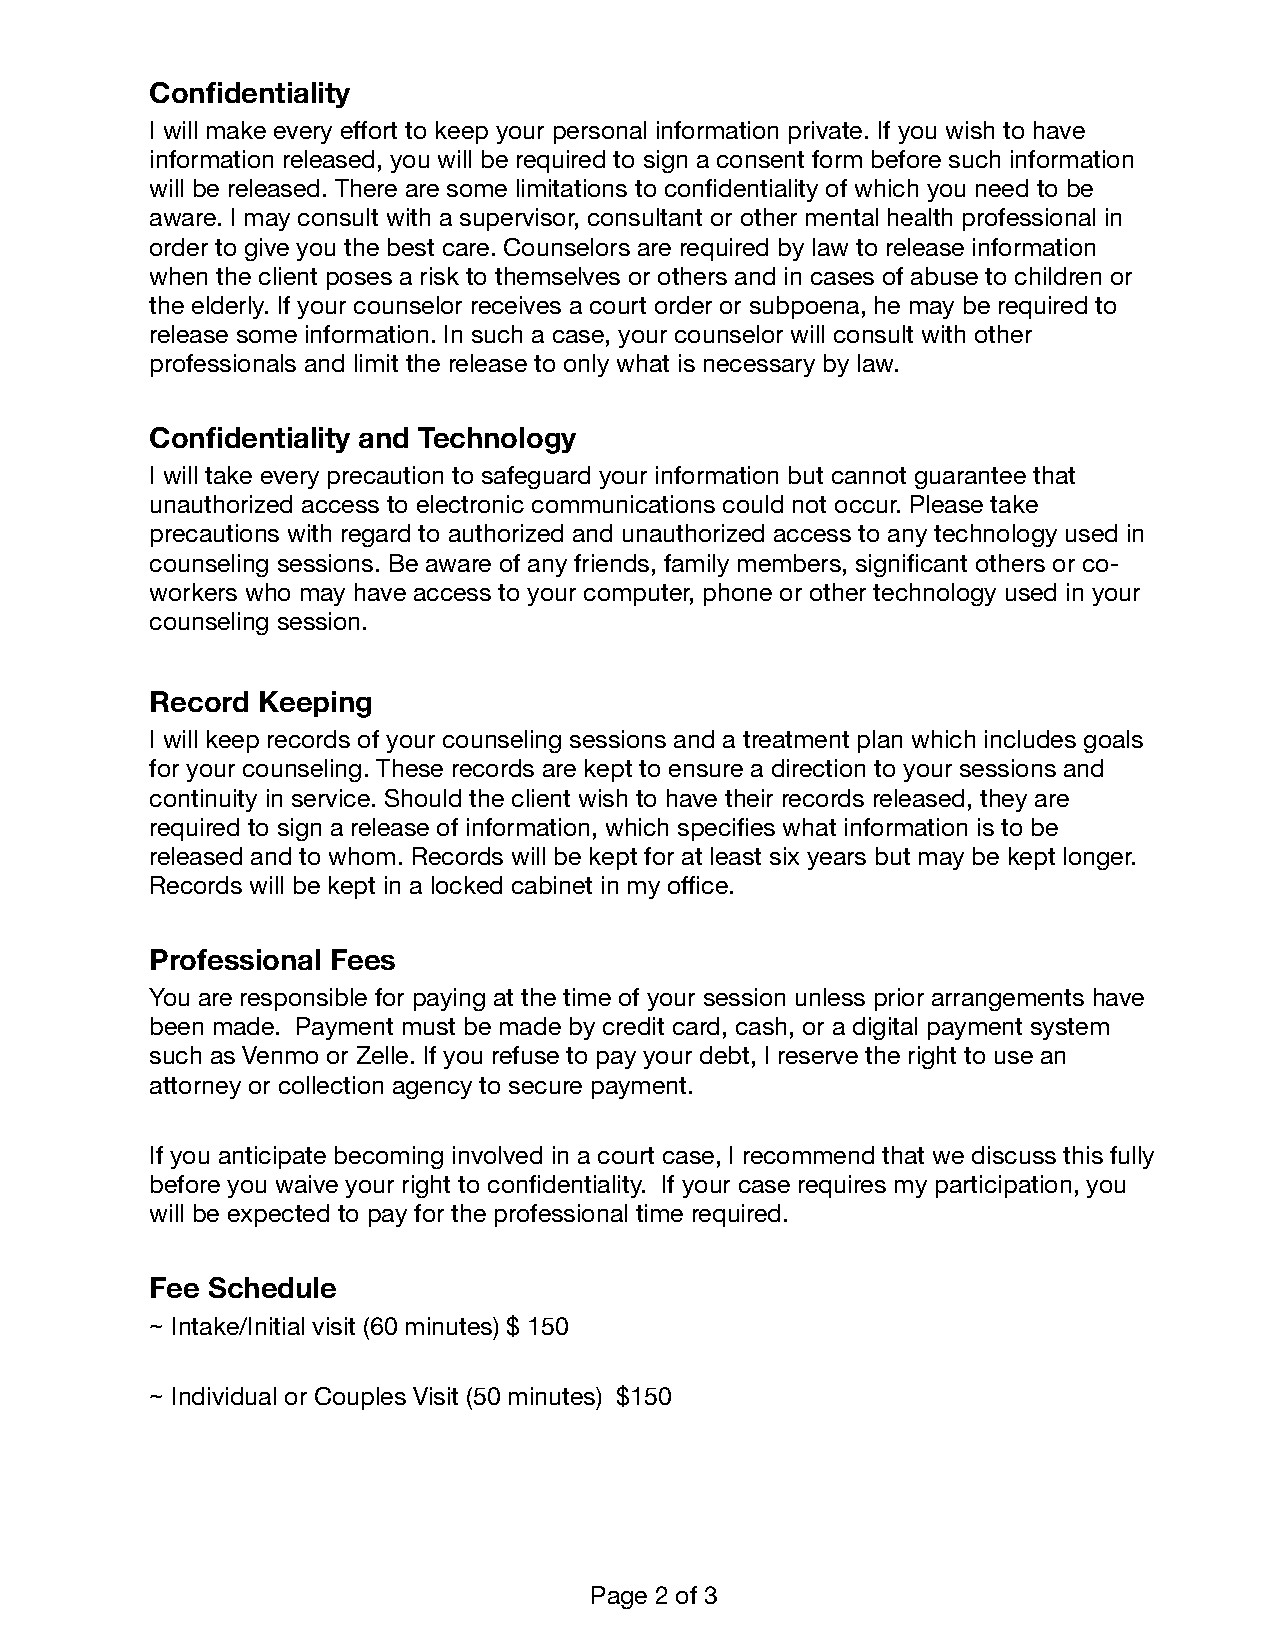 The image size is (1272, 1647). Describe the element at coordinates (1003, 1186) in the screenshot. I see `participation` at that location.
